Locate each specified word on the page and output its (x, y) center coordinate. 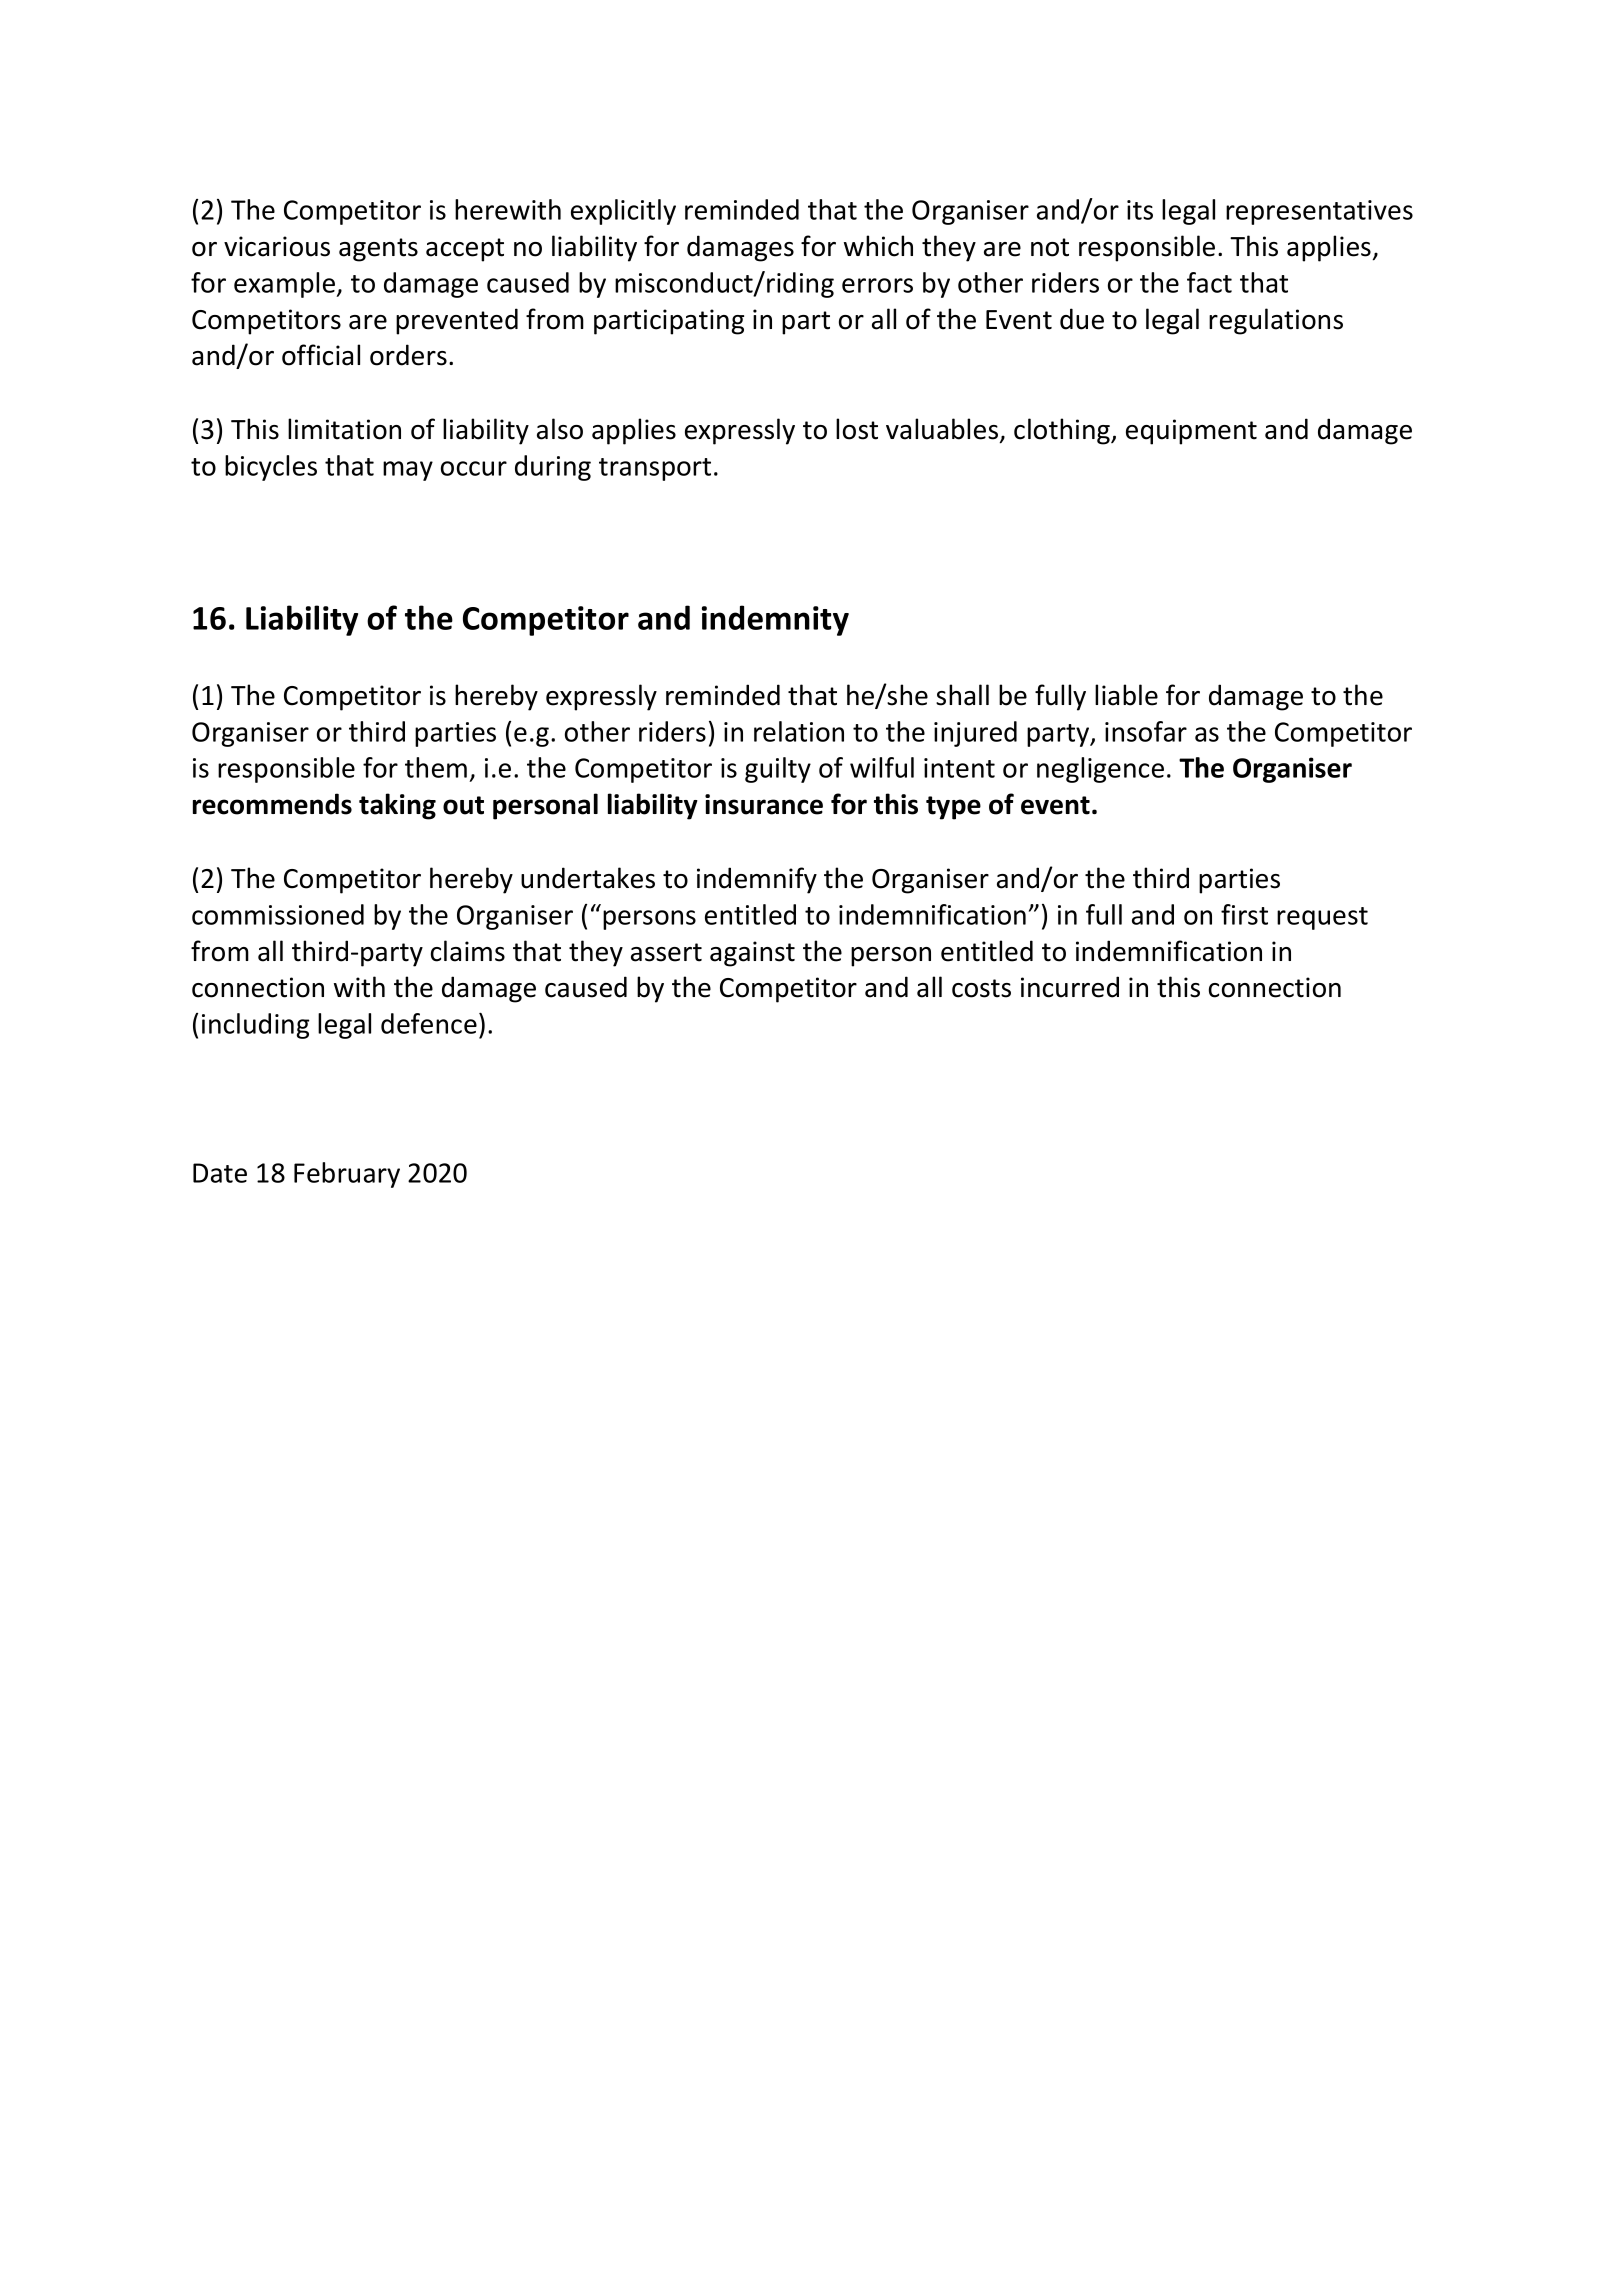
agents (378, 250)
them (436, 767)
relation (799, 731)
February (347, 1175)
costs (981, 988)
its (1140, 210)
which (878, 246)
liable (1126, 695)
